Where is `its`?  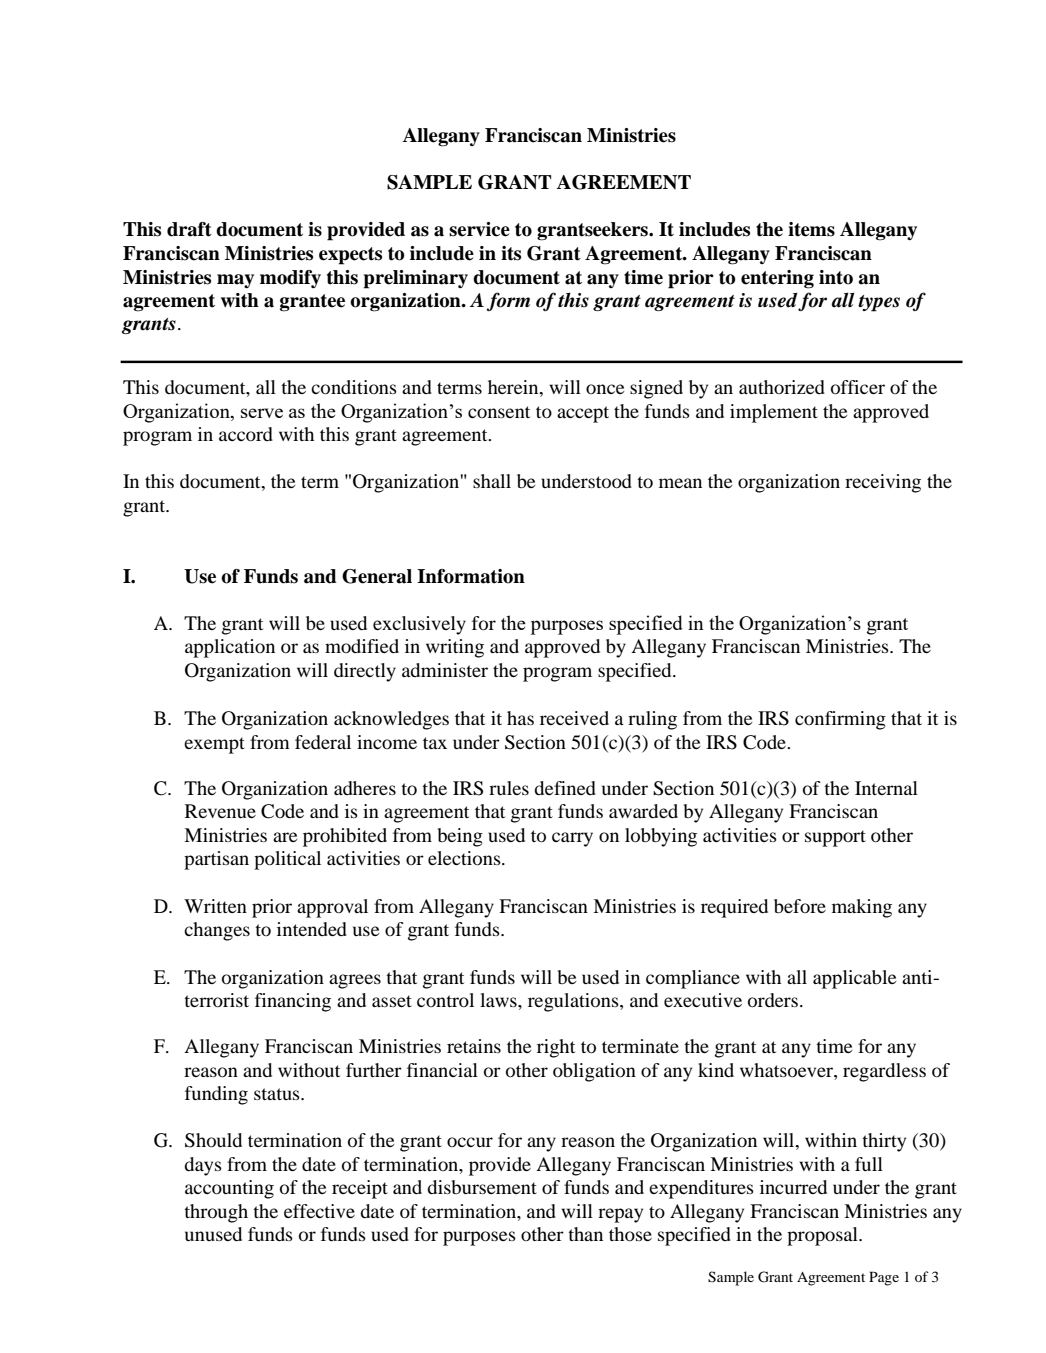 its is located at coordinates (511, 253).
